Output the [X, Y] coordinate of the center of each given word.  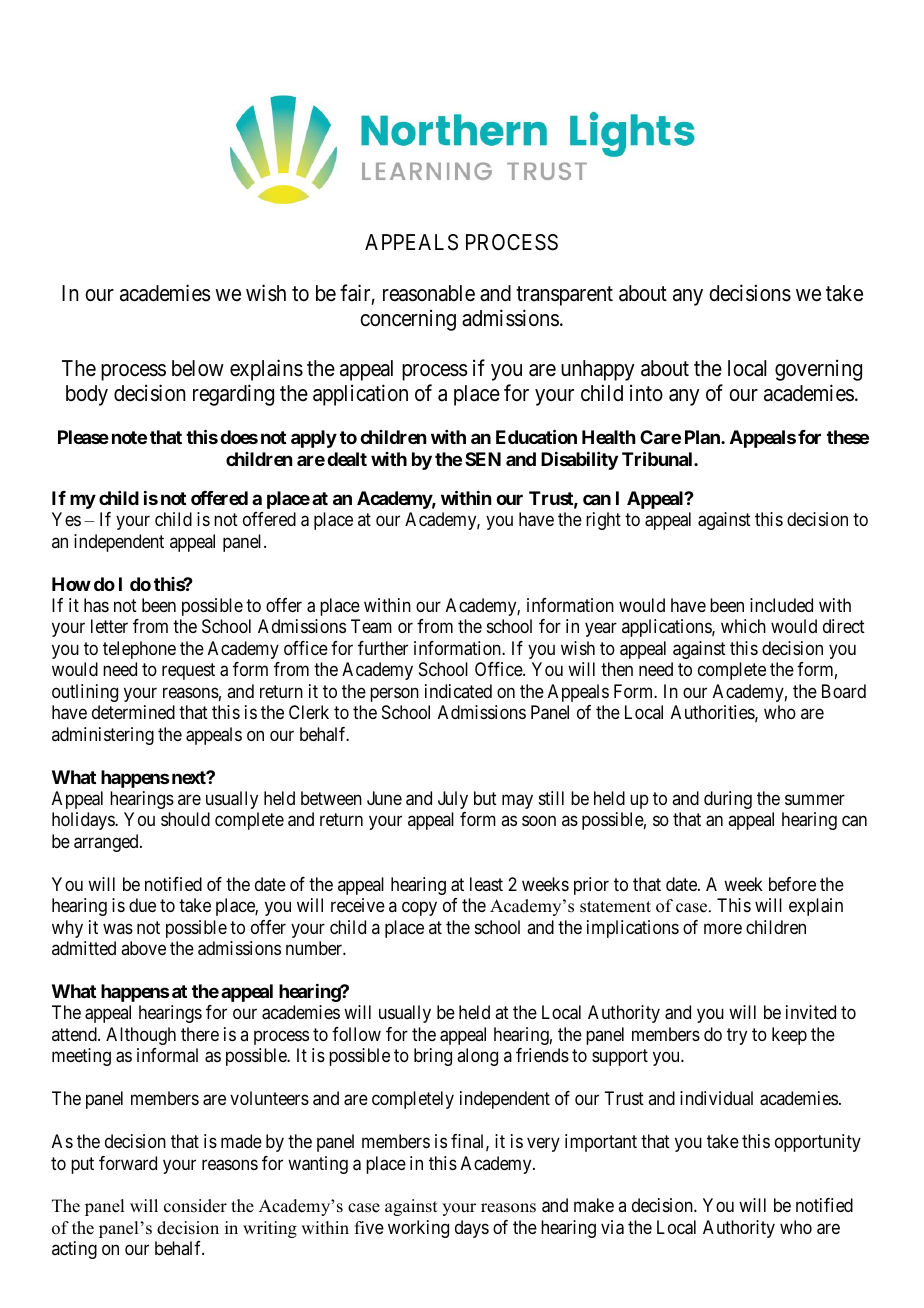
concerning [408, 320]
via [612, 1227]
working [418, 1229]
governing [818, 370]
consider [195, 1206]
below [198, 368]
